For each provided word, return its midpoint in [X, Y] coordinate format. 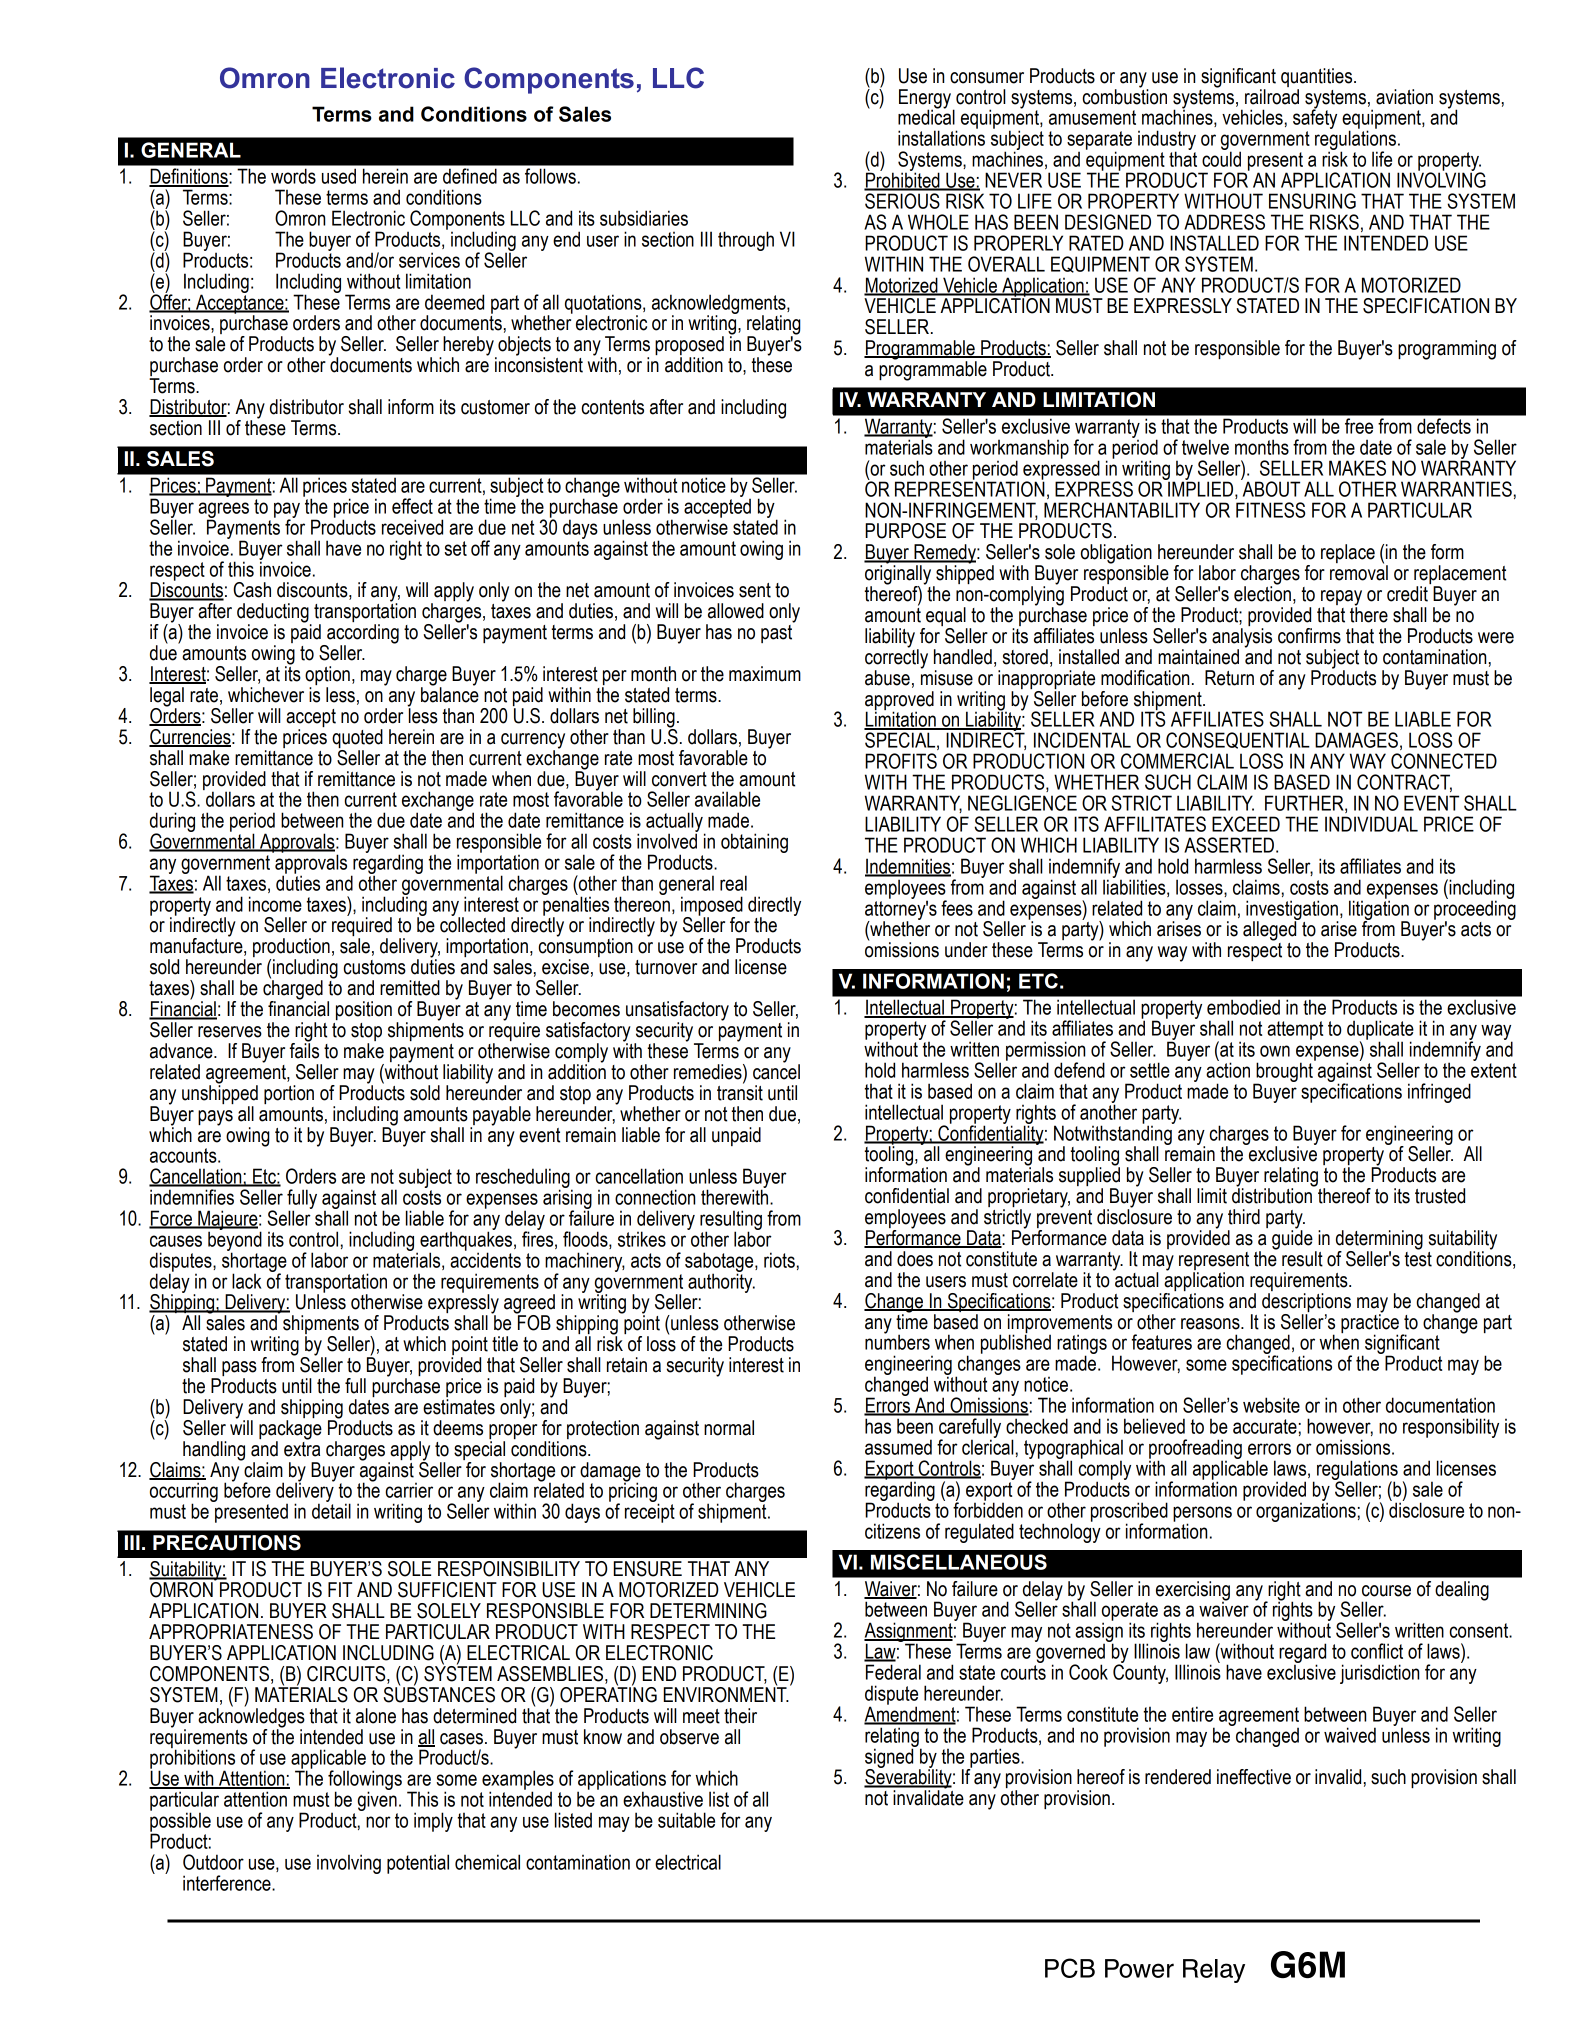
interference [228, 1883]
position [364, 1010]
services [429, 260]
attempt [1295, 1030]
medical [926, 116]
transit [740, 1092]
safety [1315, 118]
